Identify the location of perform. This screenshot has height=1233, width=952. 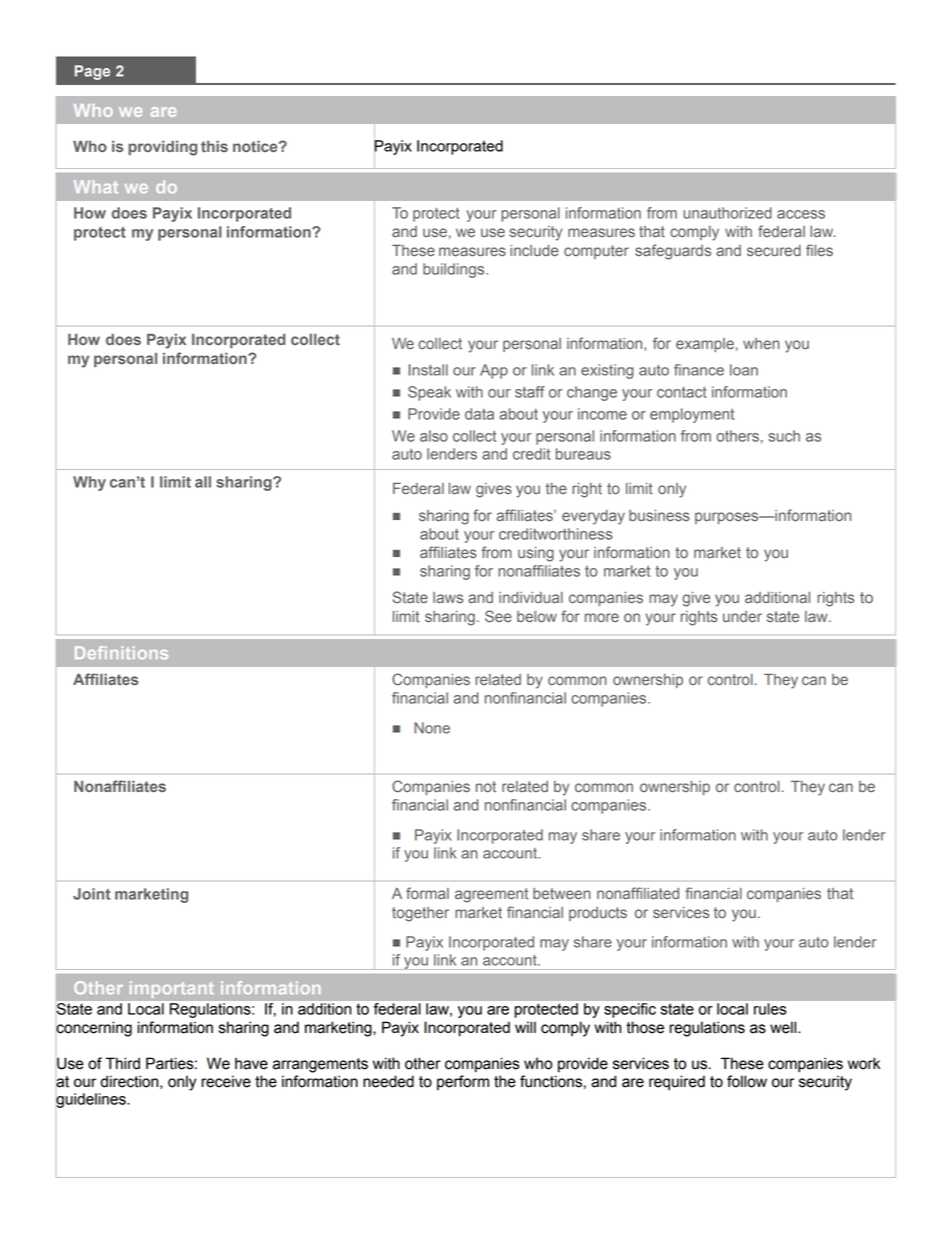
(463, 1082).
